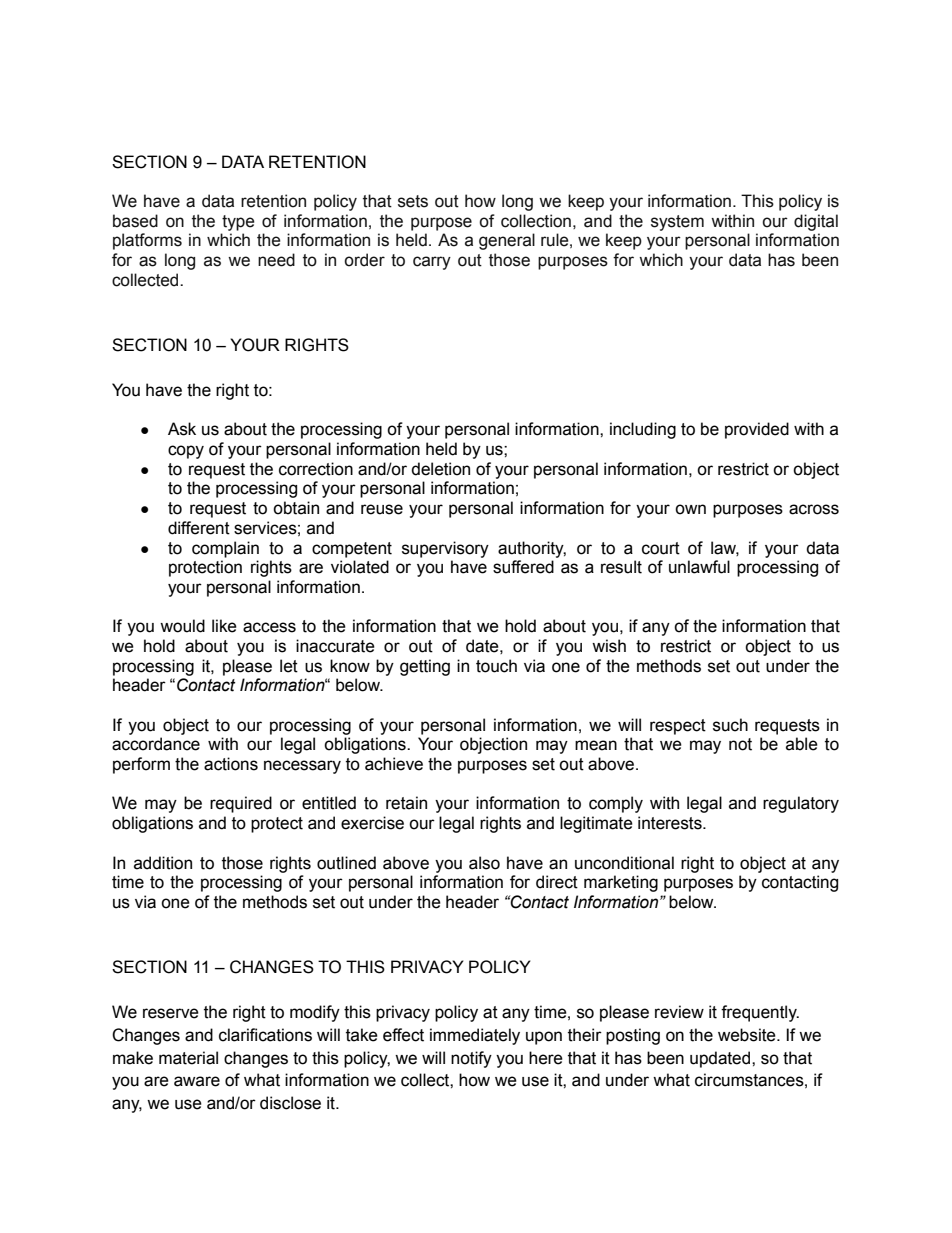  What do you see at coordinates (197, 1081) in the screenshot?
I see `aware` at bounding box center [197, 1081].
